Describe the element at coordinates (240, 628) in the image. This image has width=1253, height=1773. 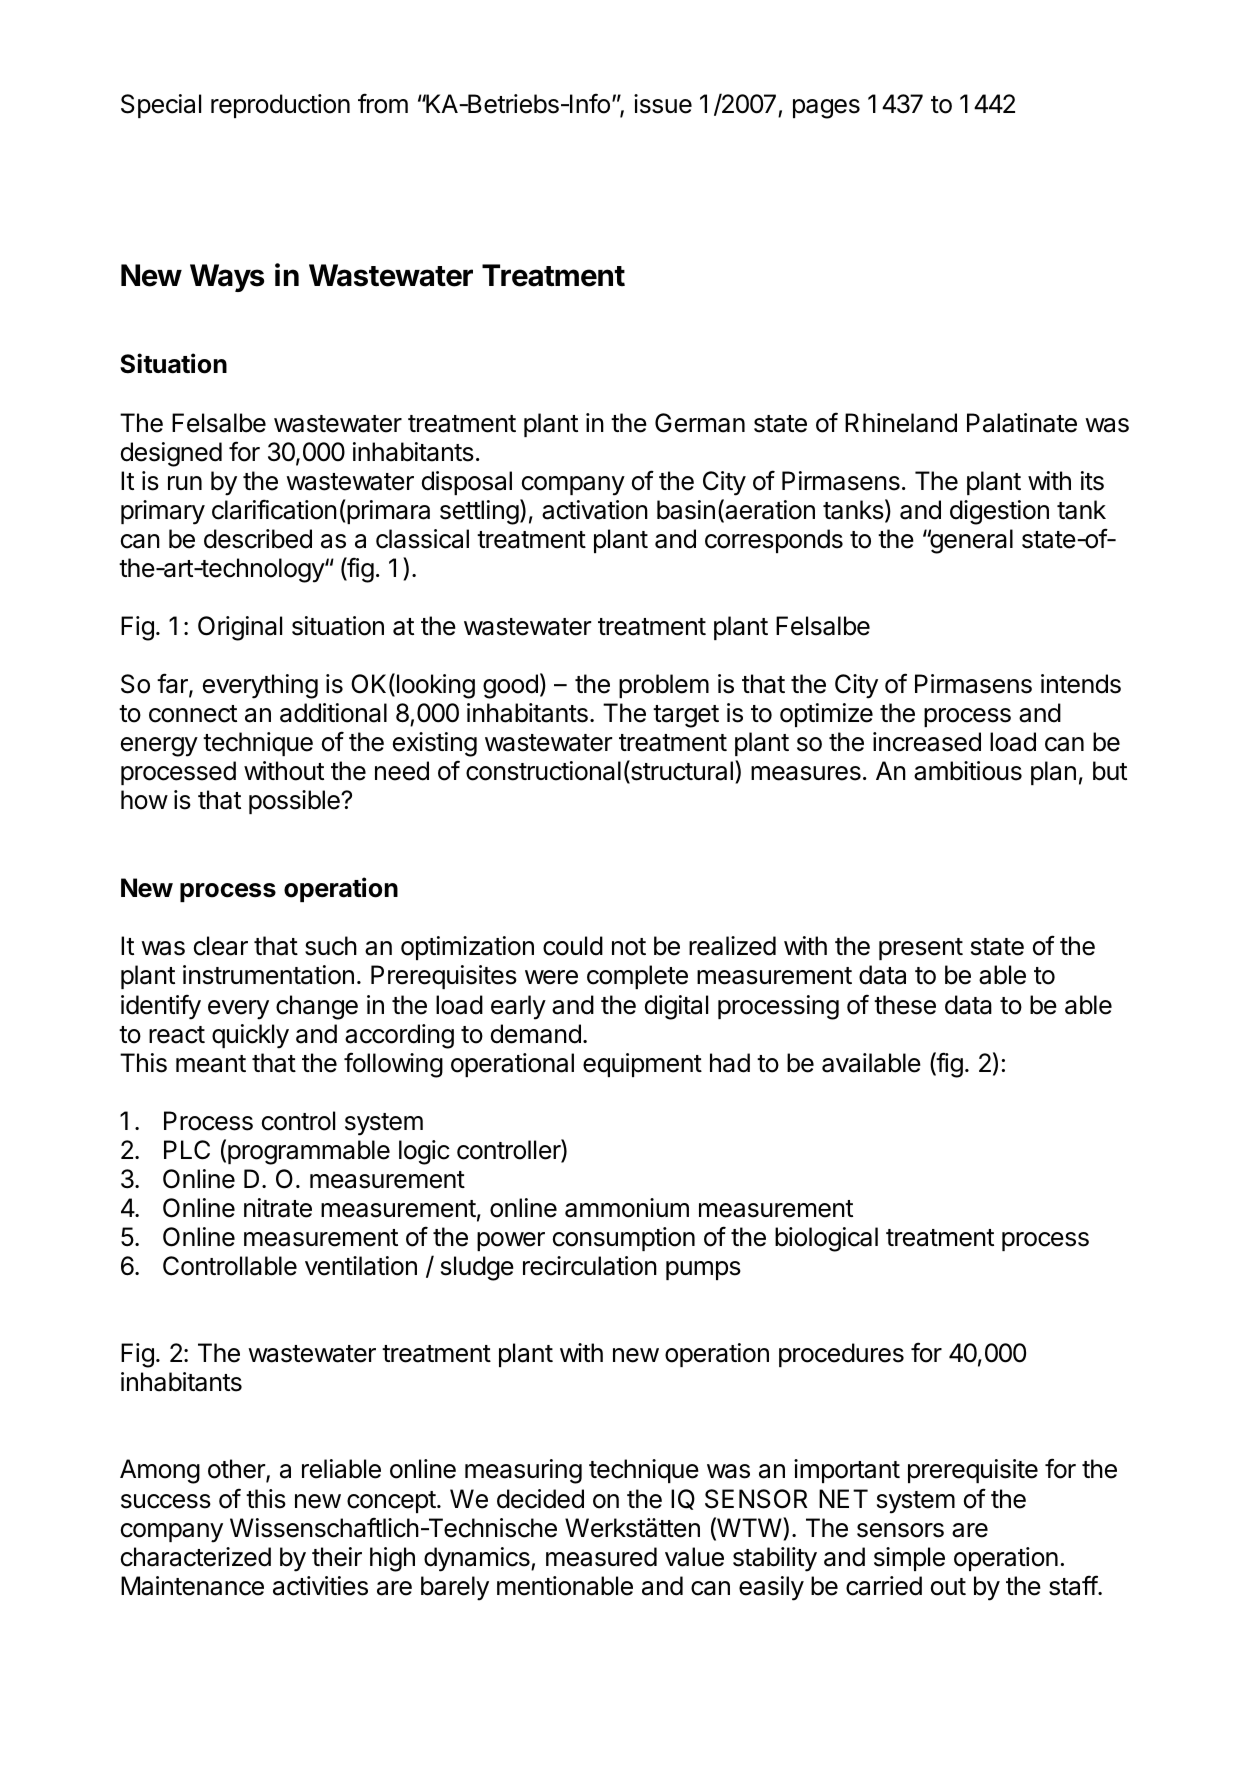
I see `Original` at that location.
